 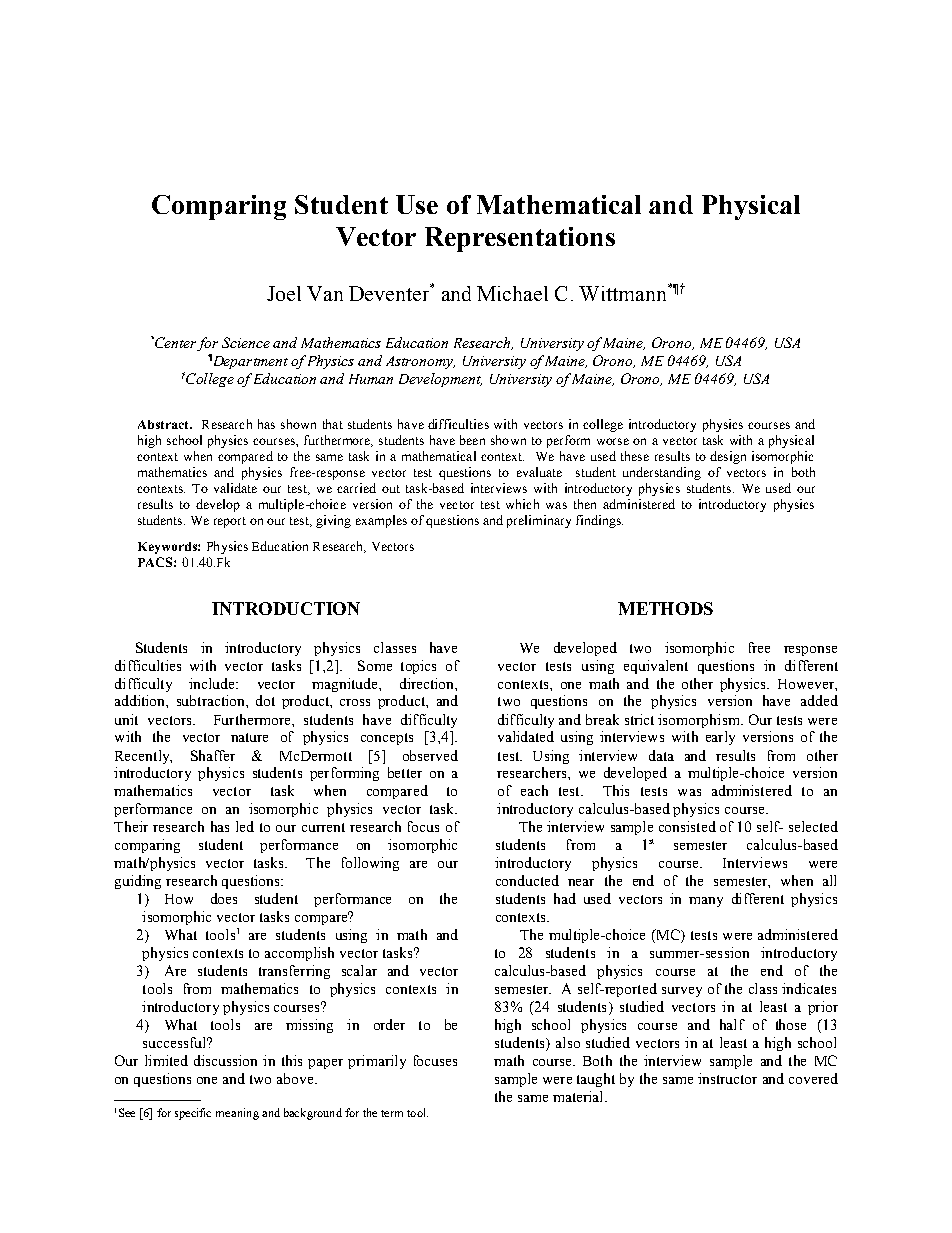 I want to click on term, so click(x=392, y=1113).
